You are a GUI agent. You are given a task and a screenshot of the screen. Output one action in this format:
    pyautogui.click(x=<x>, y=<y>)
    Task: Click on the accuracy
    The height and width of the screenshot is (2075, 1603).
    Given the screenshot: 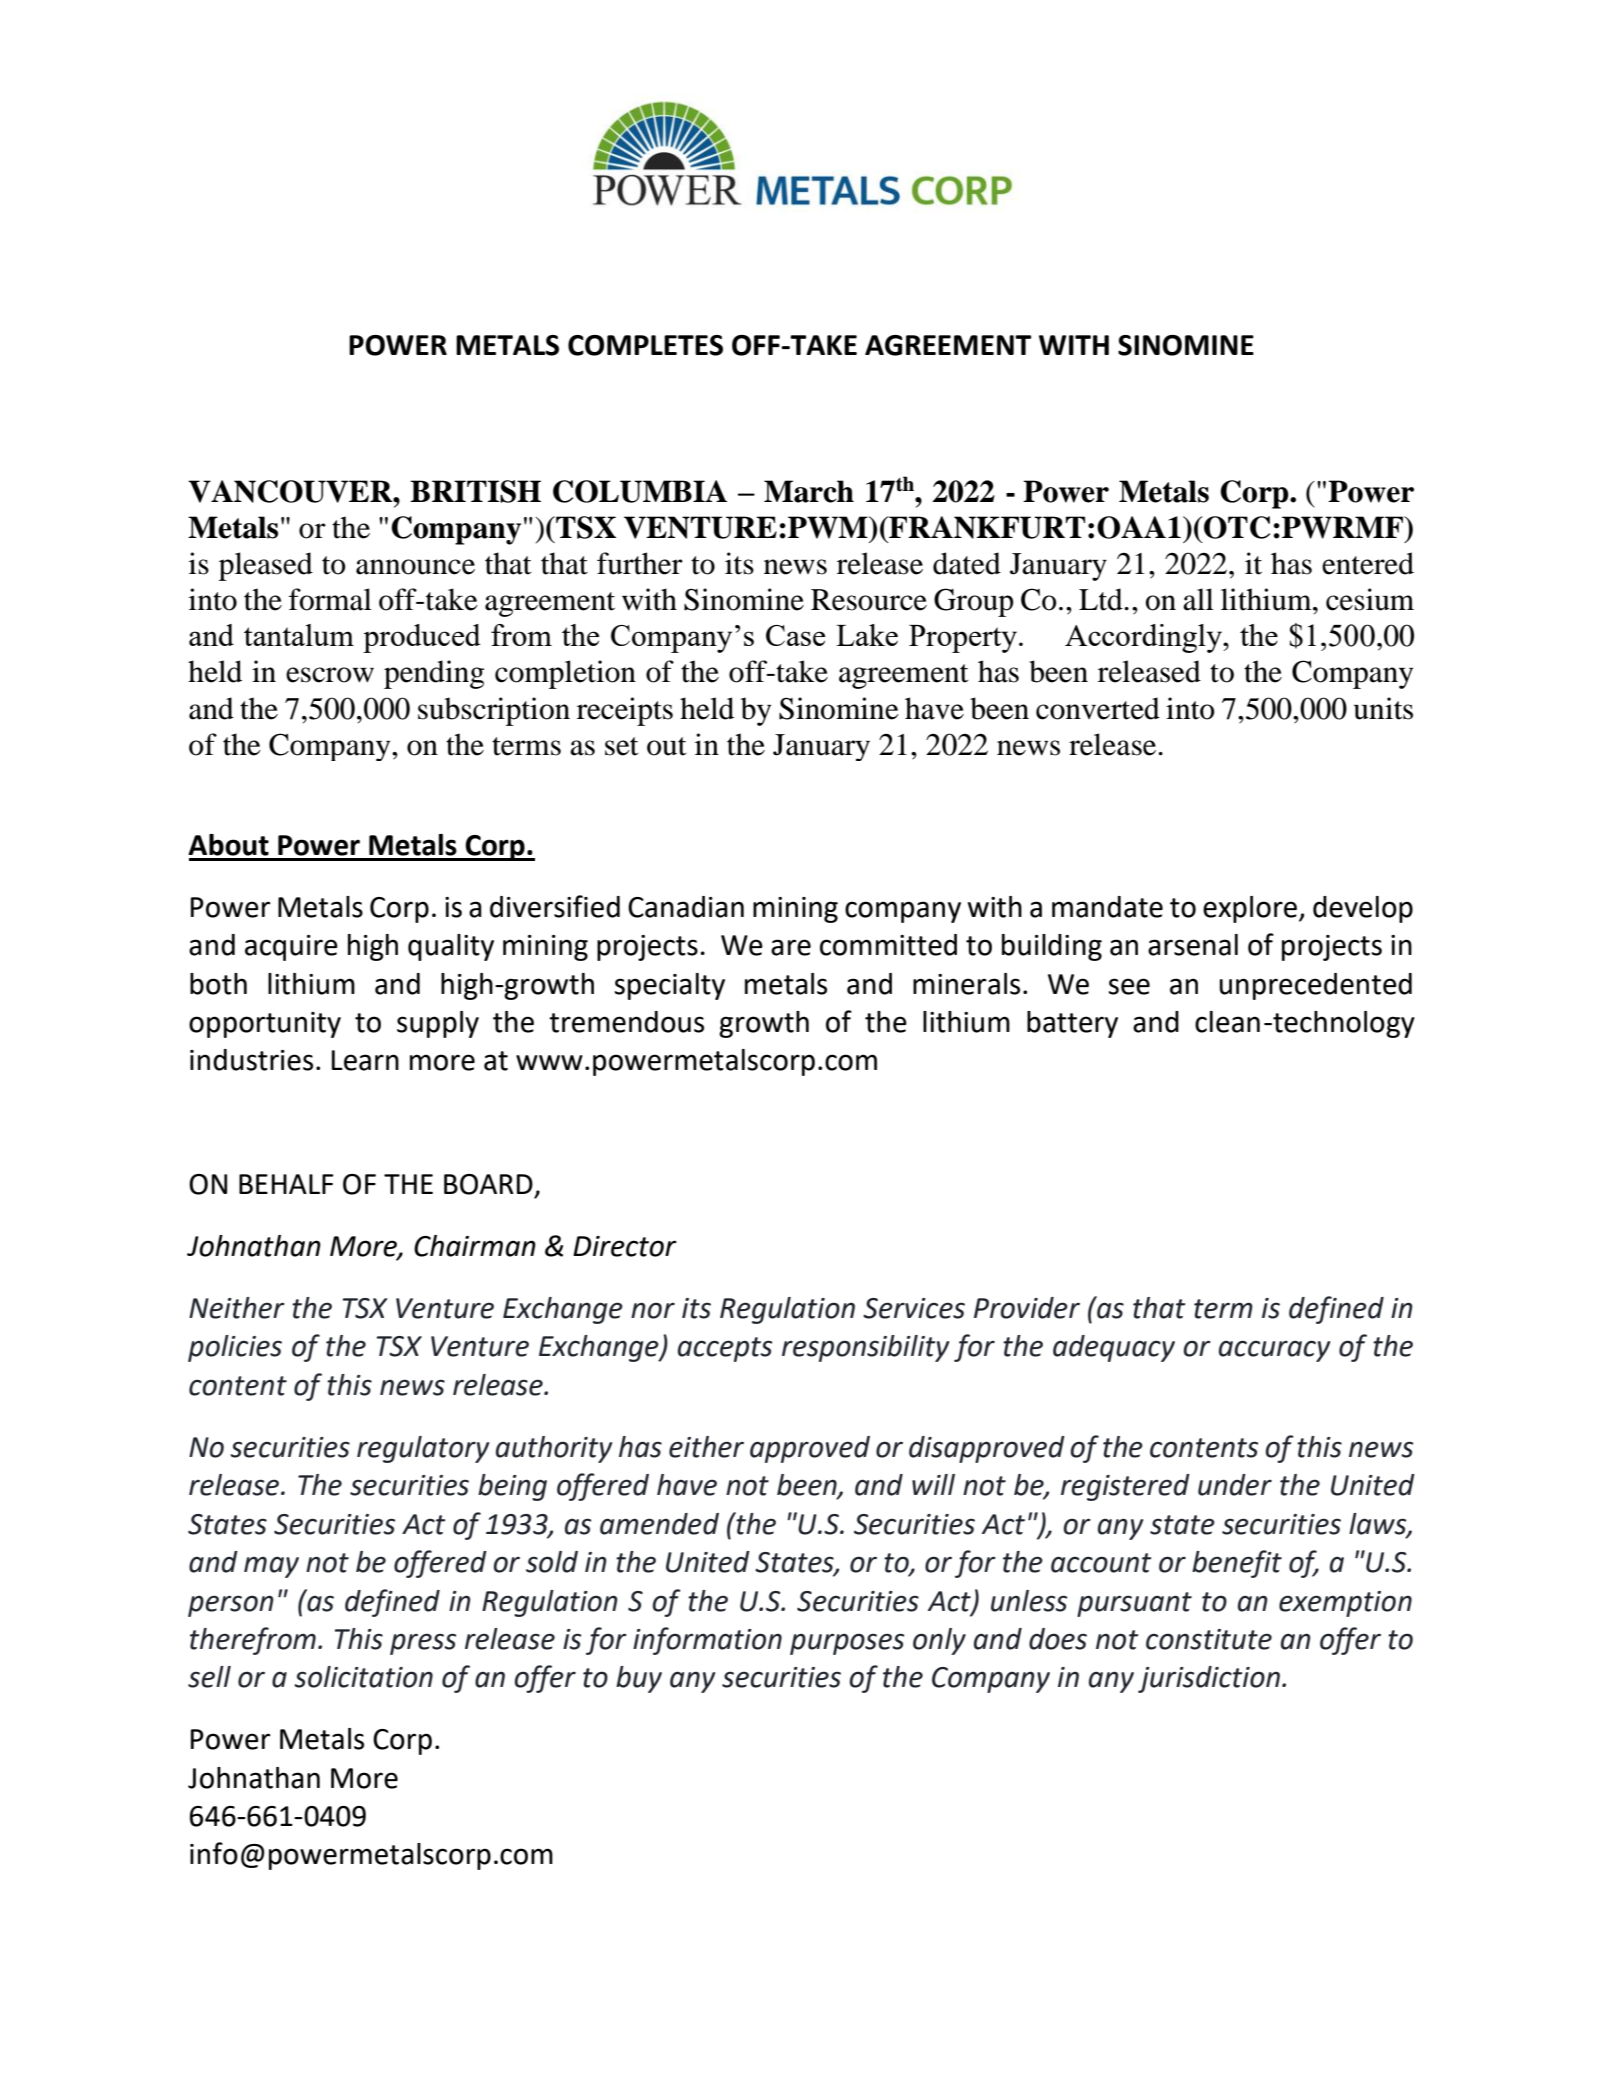 What is the action you would take?
    pyautogui.click(x=1274, y=1351)
